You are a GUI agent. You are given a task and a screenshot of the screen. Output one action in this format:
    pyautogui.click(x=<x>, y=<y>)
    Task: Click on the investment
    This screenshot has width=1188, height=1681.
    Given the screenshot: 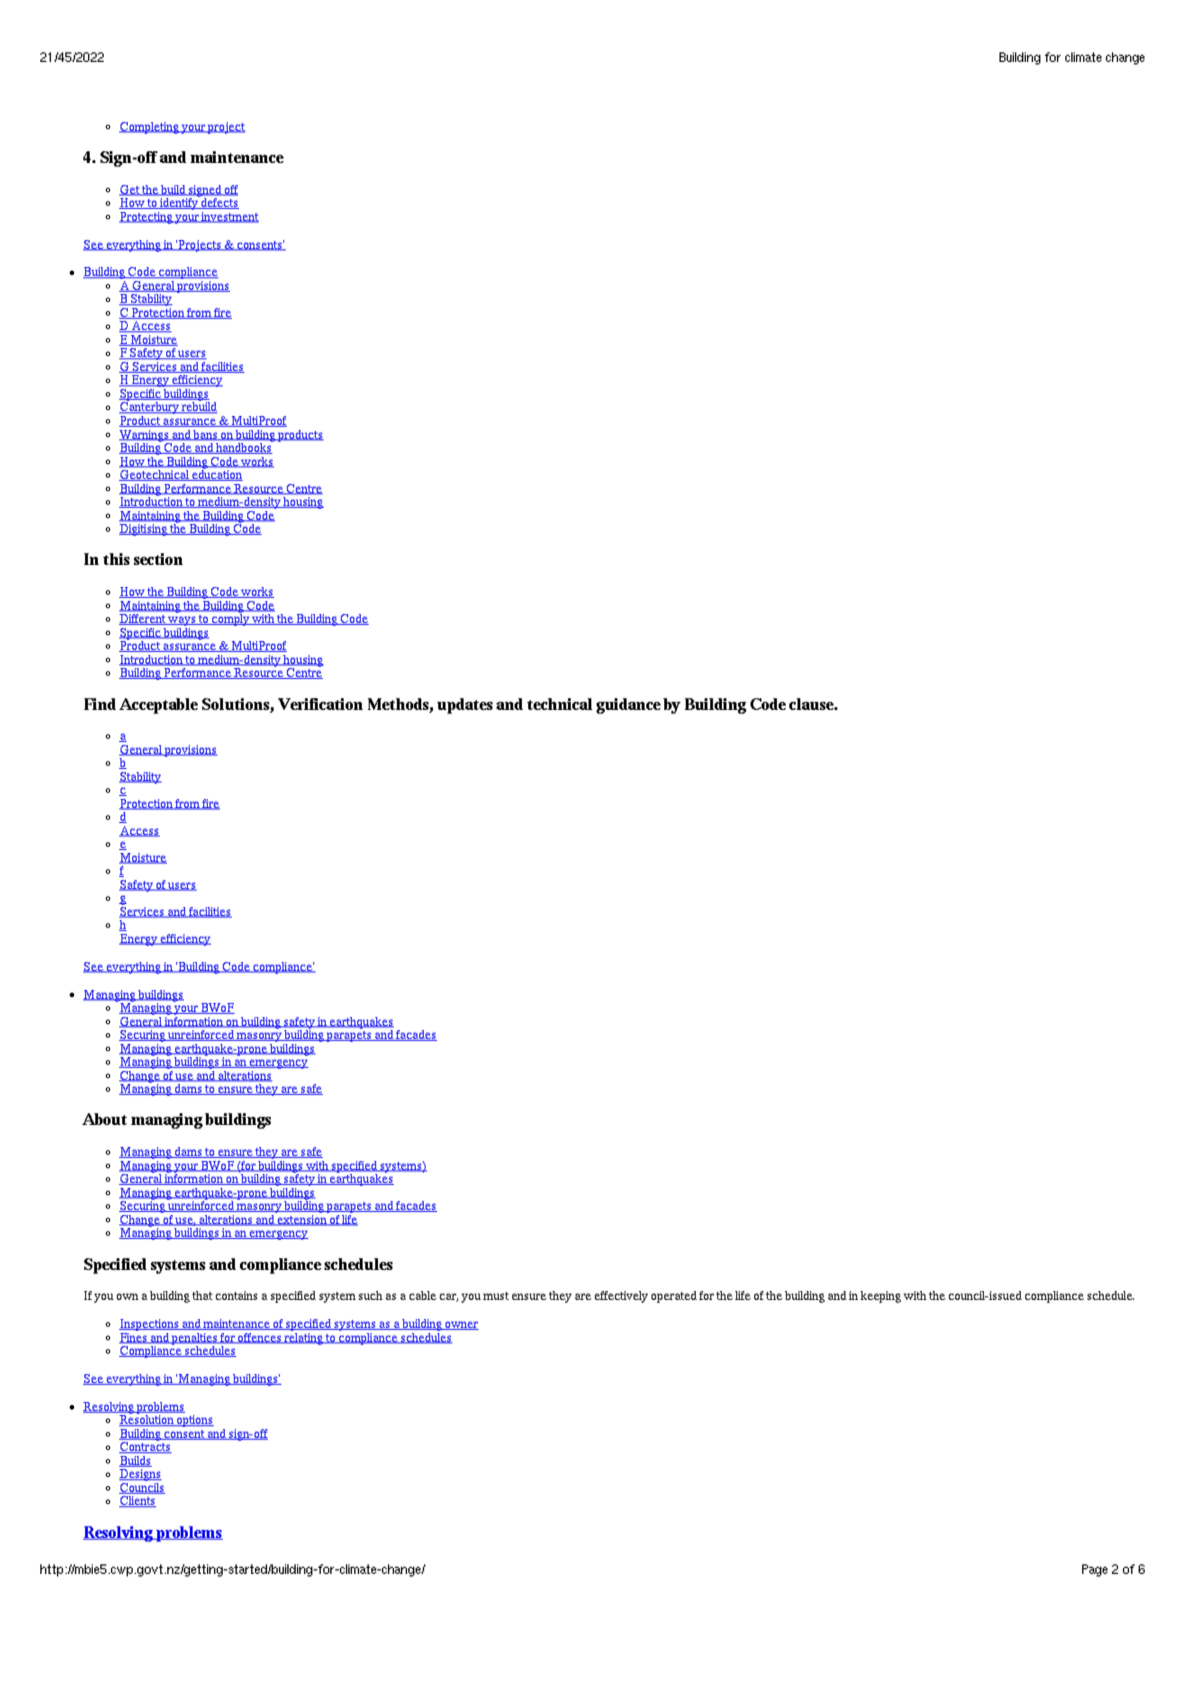 What is the action you would take?
    pyautogui.click(x=229, y=217)
